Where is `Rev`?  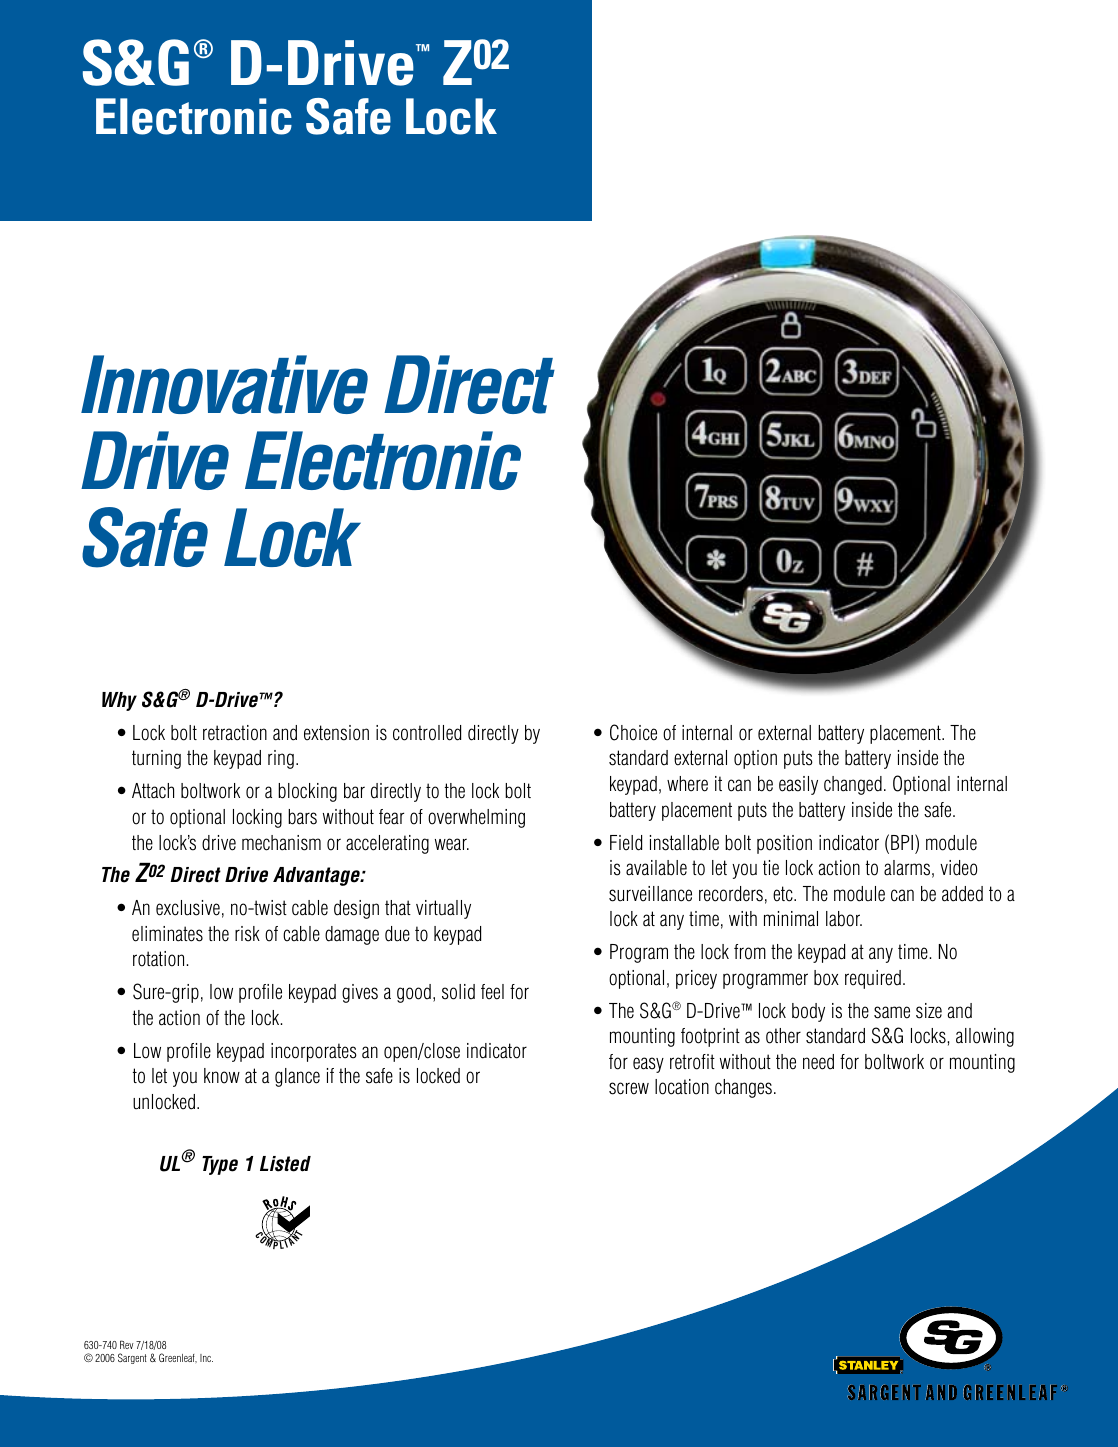
Rev is located at coordinates (126, 1344).
